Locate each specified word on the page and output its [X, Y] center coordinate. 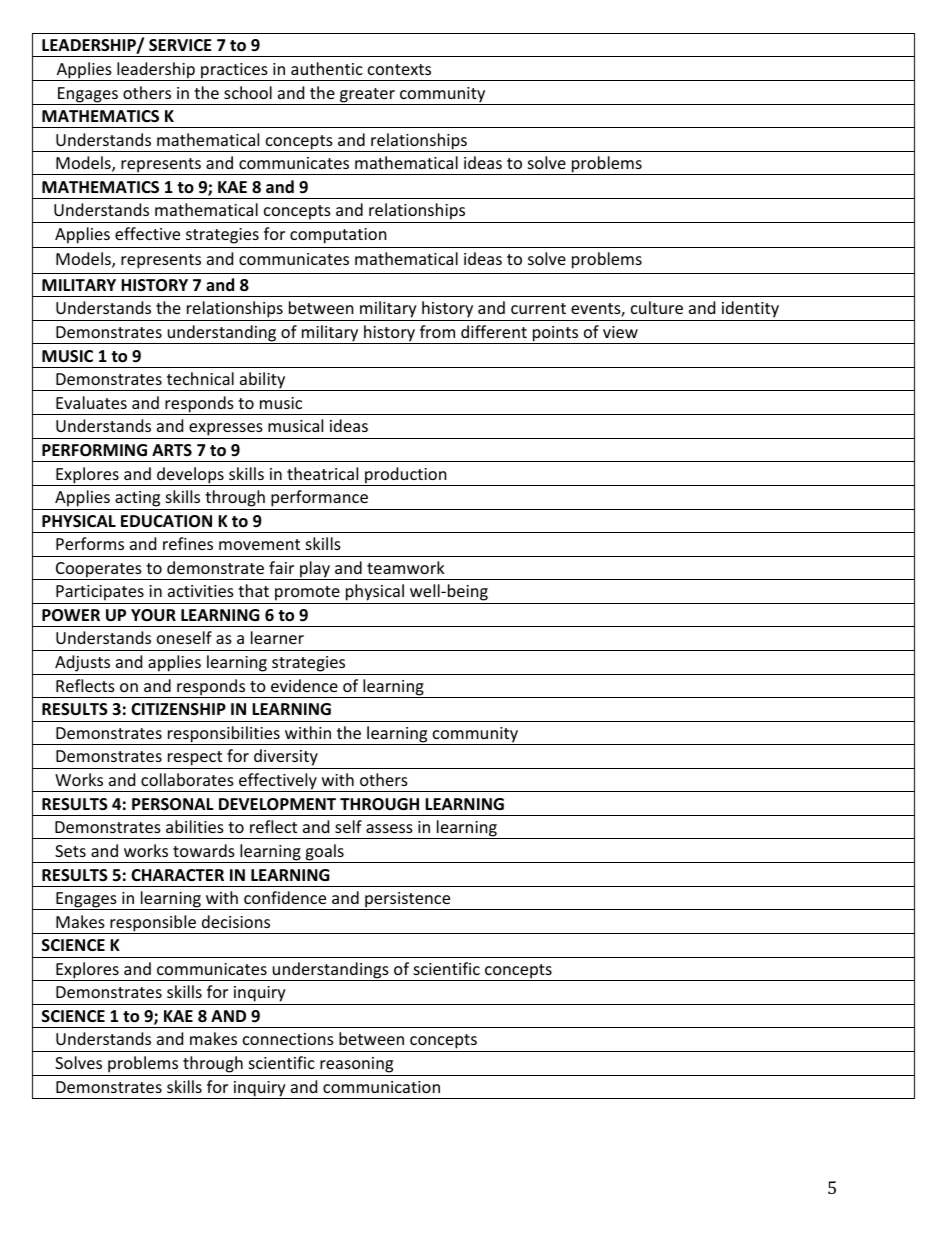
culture [657, 307]
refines [188, 543]
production [406, 476]
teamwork [406, 567]
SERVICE [180, 45]
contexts [399, 69]
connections [288, 1039]
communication [381, 1087]
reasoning [356, 1065]
